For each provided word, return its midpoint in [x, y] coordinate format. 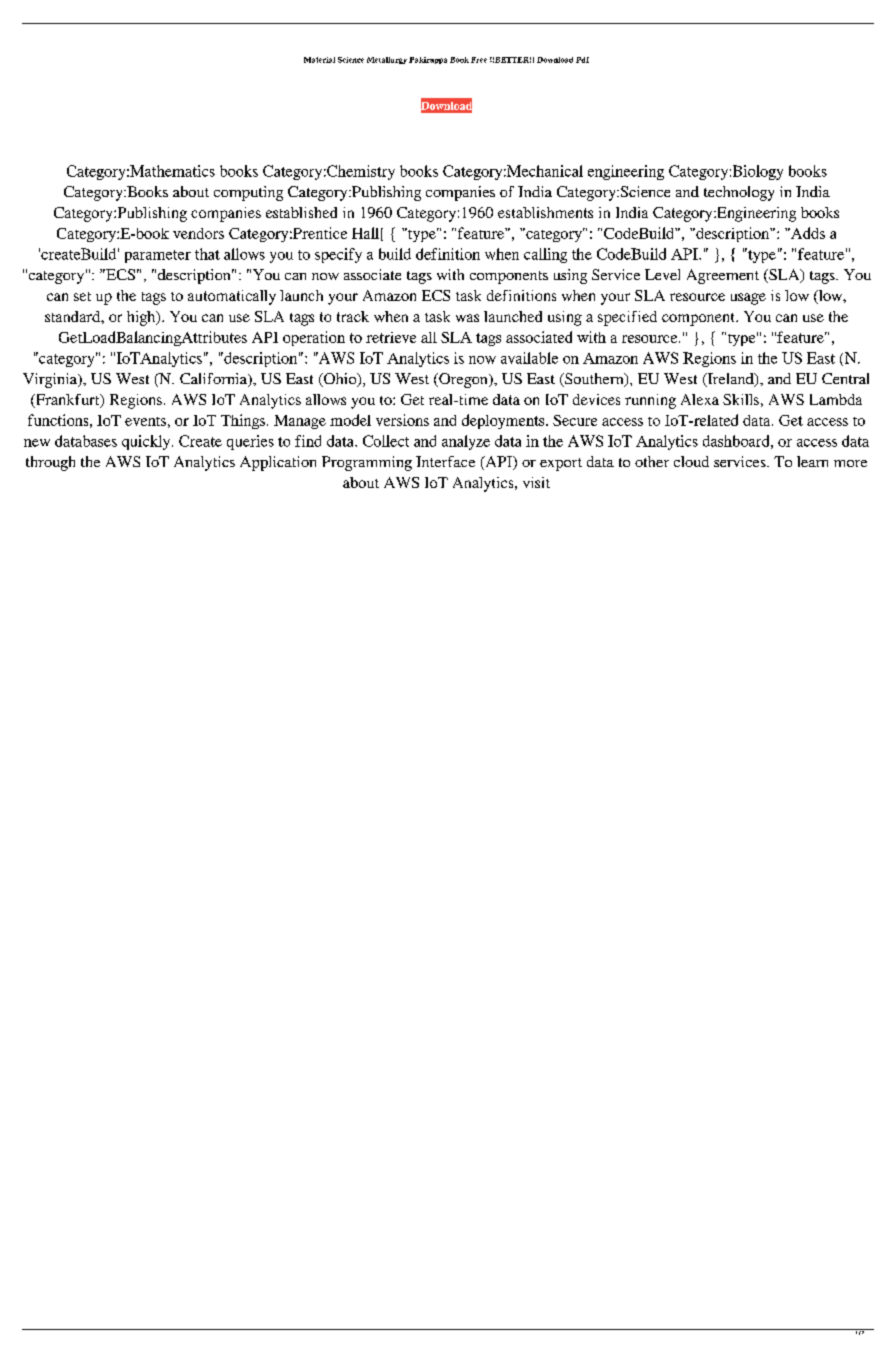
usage [748, 299]
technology [739, 193]
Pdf [582, 60]
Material [319, 60]
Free [479, 60]
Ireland [730, 380]
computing [248, 193]
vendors [198, 233]
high [142, 318]
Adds [807, 233]
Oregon [463, 380]
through [50, 463]
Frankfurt [68, 401]
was [467, 318]
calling [545, 255]
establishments [545, 212]
